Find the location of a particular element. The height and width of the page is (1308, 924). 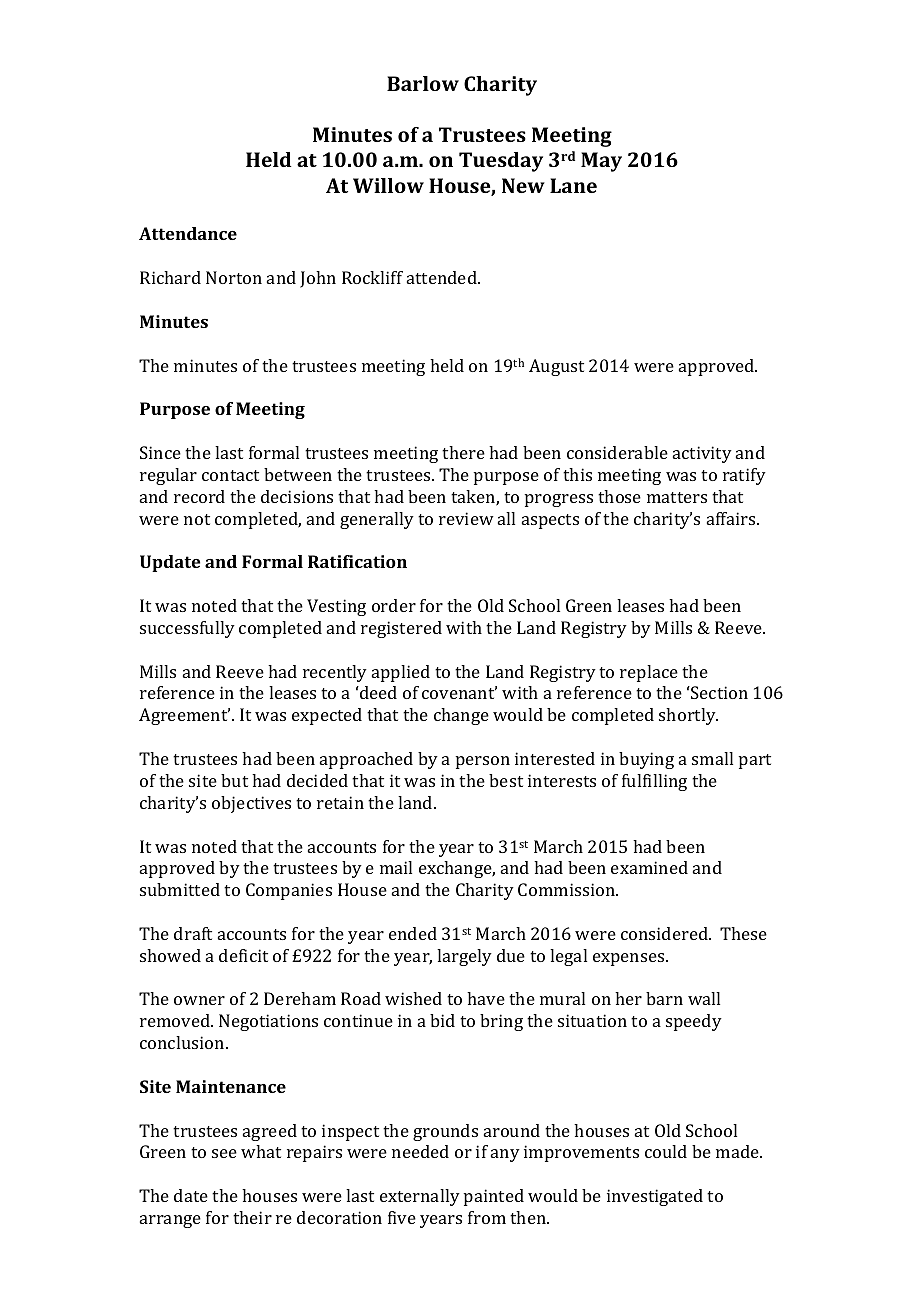

see is located at coordinates (224, 1153).
